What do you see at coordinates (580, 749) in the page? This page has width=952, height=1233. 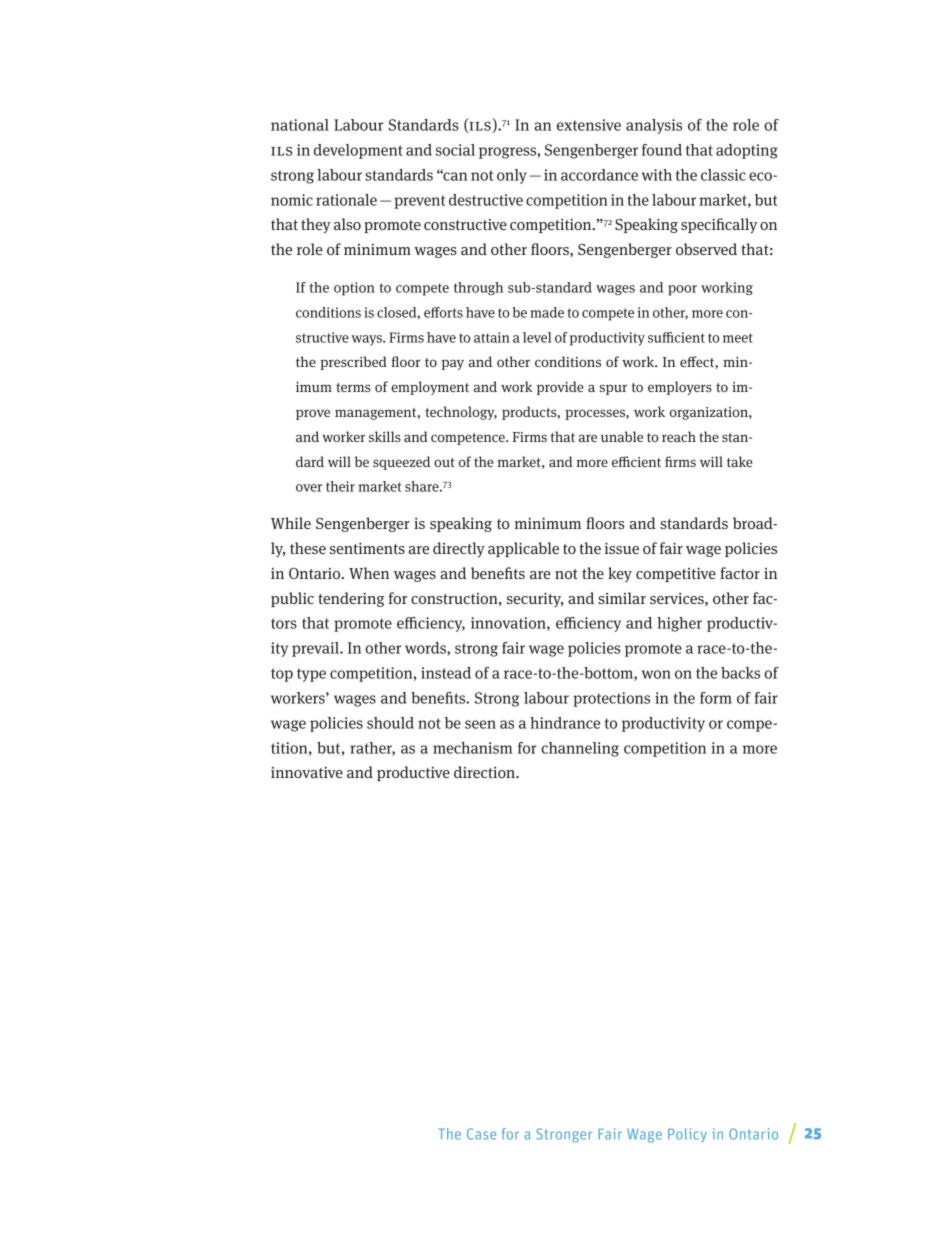 I see `channeling` at bounding box center [580, 749].
